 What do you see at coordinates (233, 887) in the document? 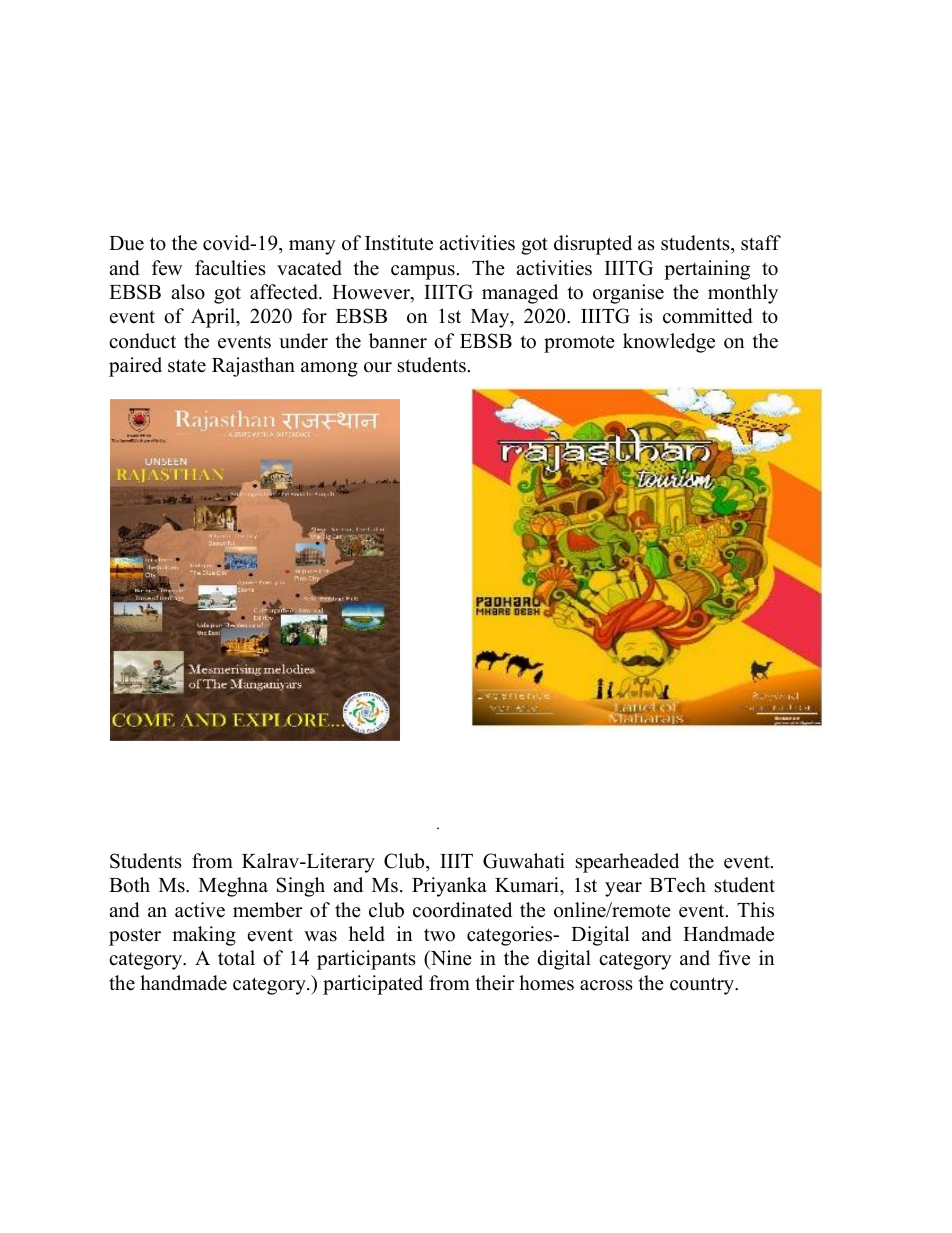
I see `Meghna` at bounding box center [233, 887].
